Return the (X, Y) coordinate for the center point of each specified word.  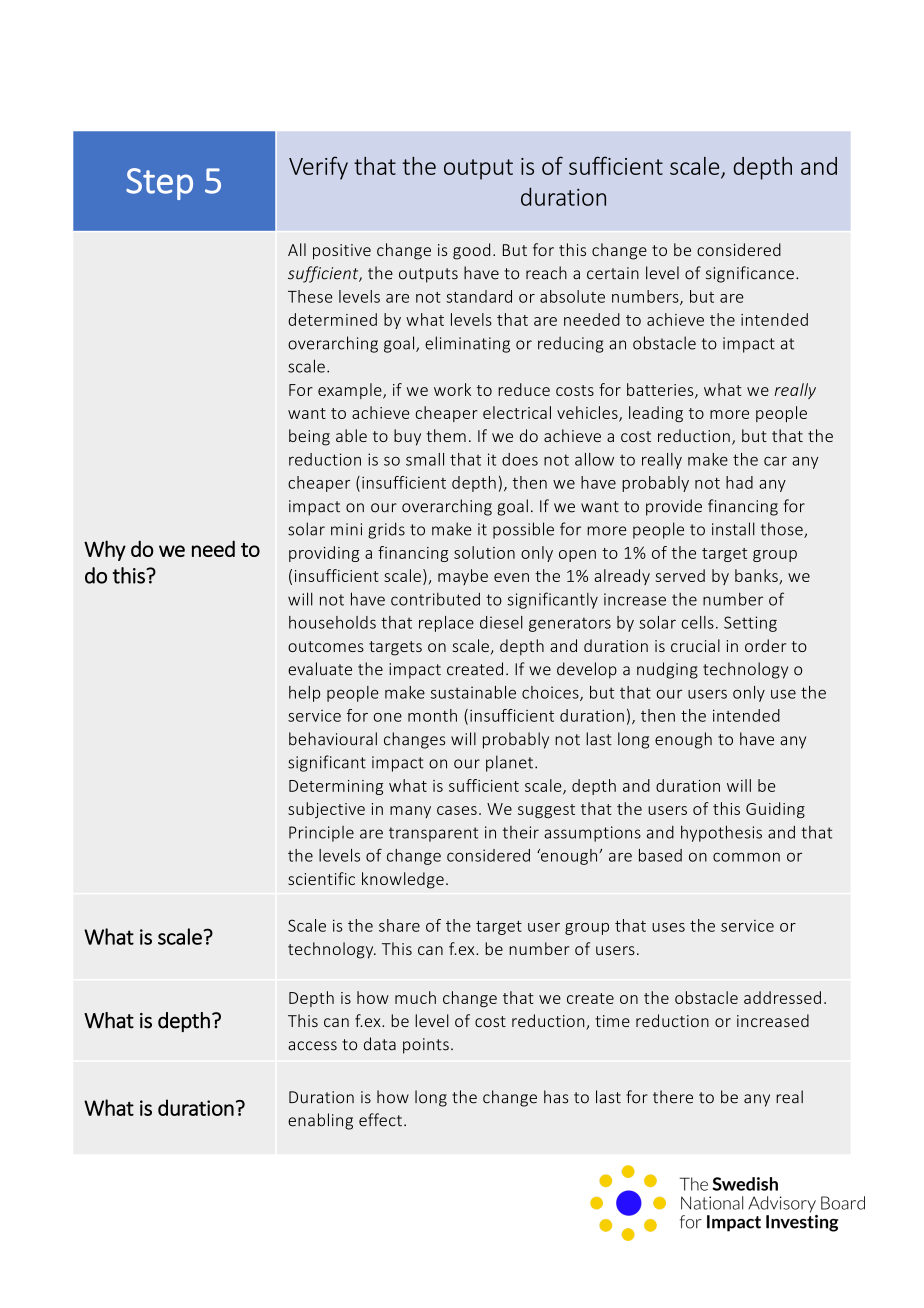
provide (674, 507)
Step (159, 184)
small (425, 459)
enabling (320, 1121)
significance (750, 274)
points (426, 1046)
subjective (326, 810)
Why (105, 550)
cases (457, 810)
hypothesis (721, 833)
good (471, 251)
